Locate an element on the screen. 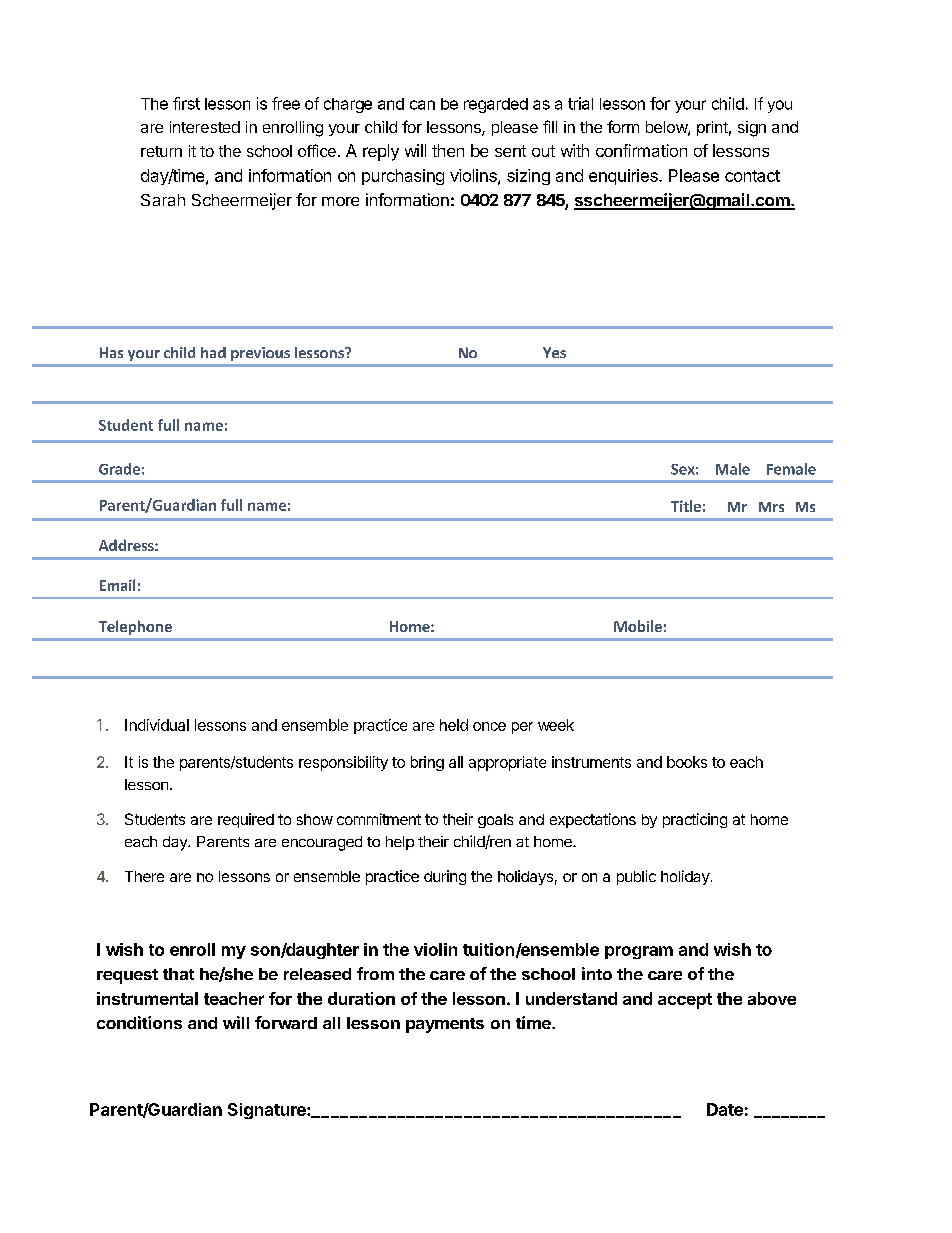 This screenshot has height=1233, width=952. help is located at coordinates (400, 843).
